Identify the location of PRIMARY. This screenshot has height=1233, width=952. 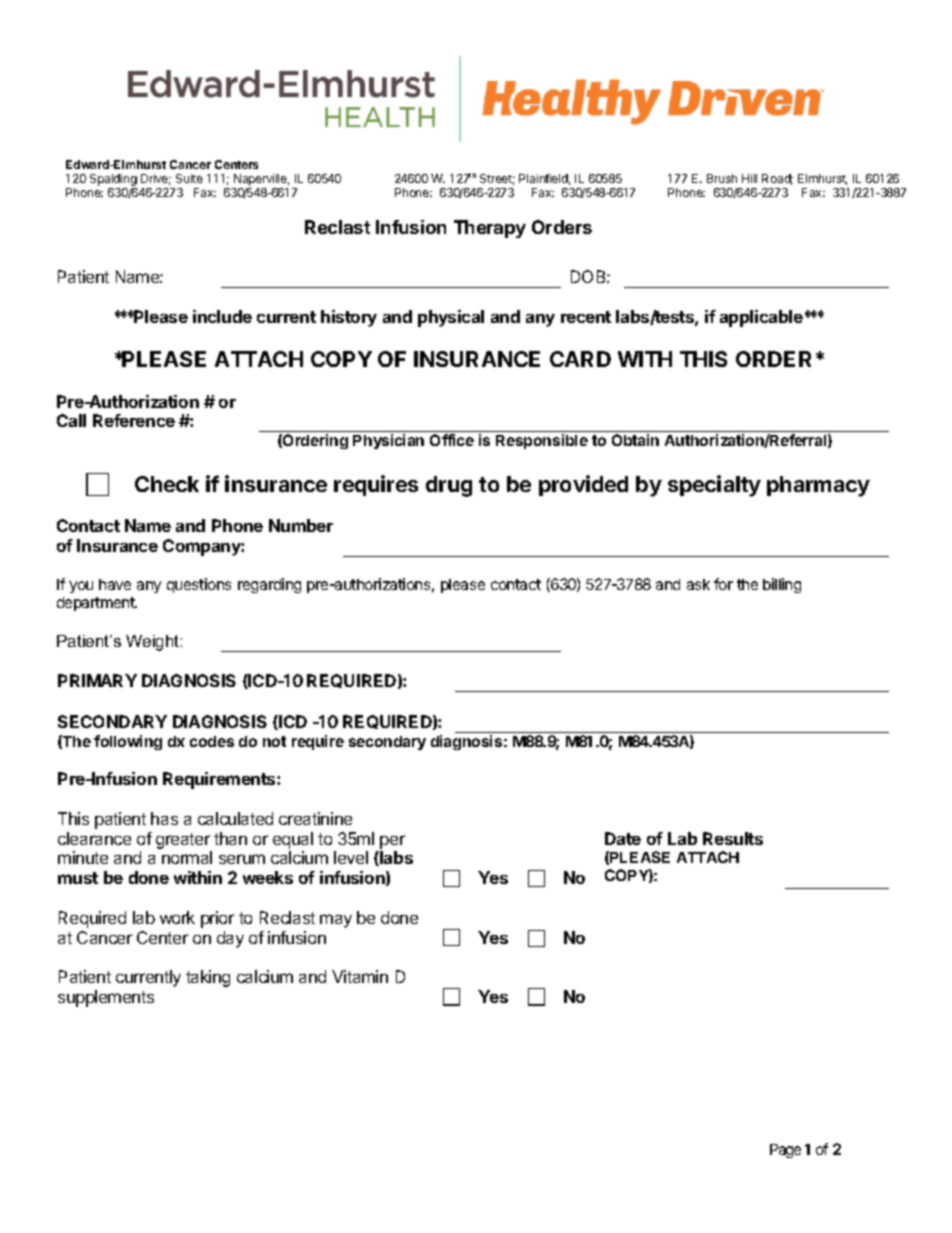
(97, 680).
